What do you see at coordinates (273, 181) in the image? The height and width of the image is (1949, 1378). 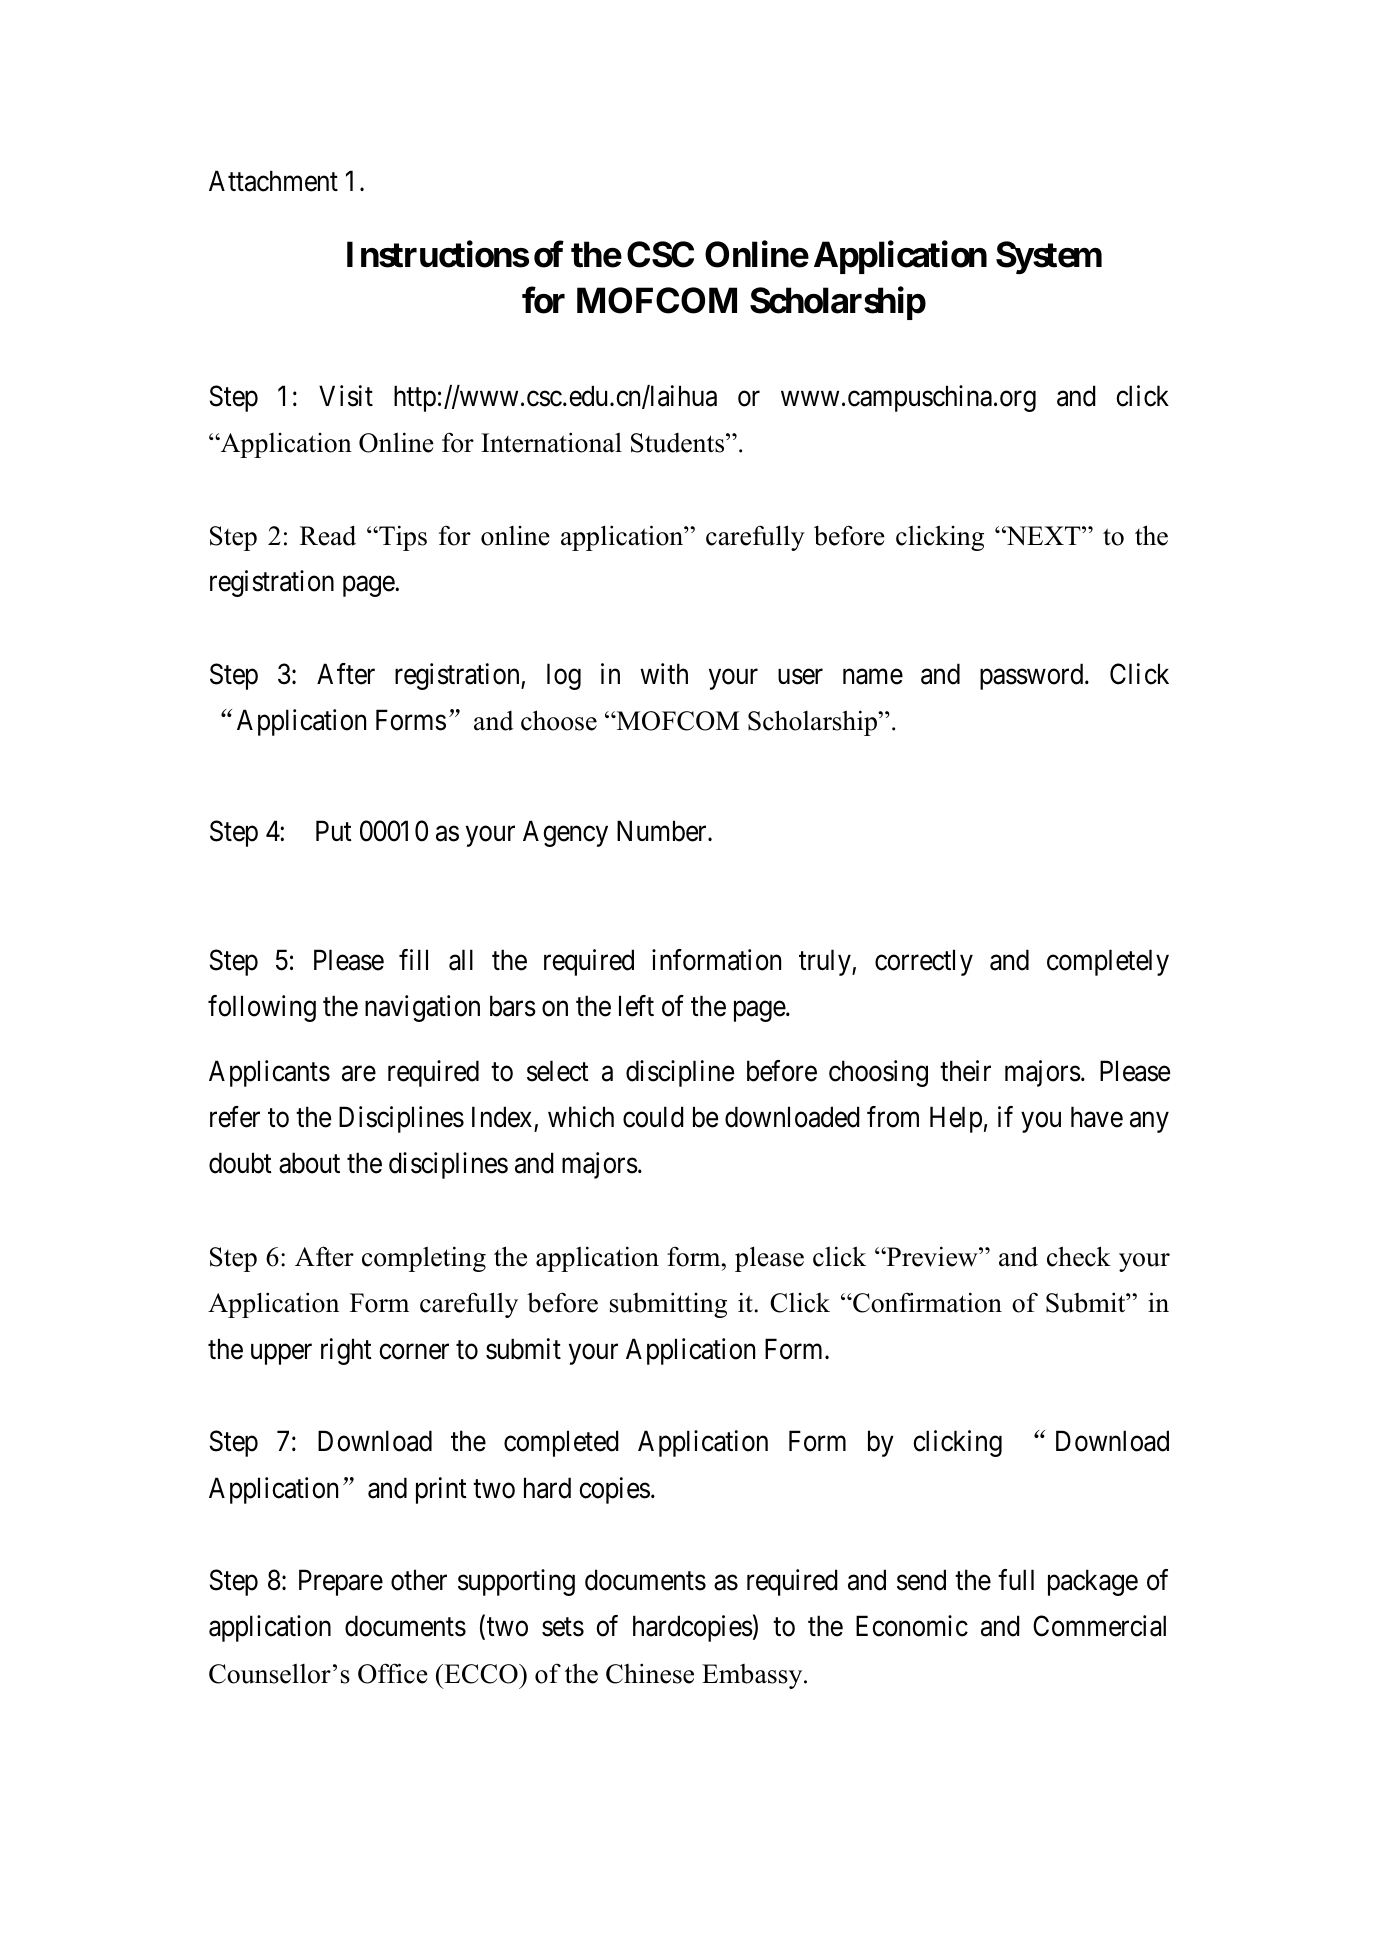 I see `Attachment` at bounding box center [273, 181].
